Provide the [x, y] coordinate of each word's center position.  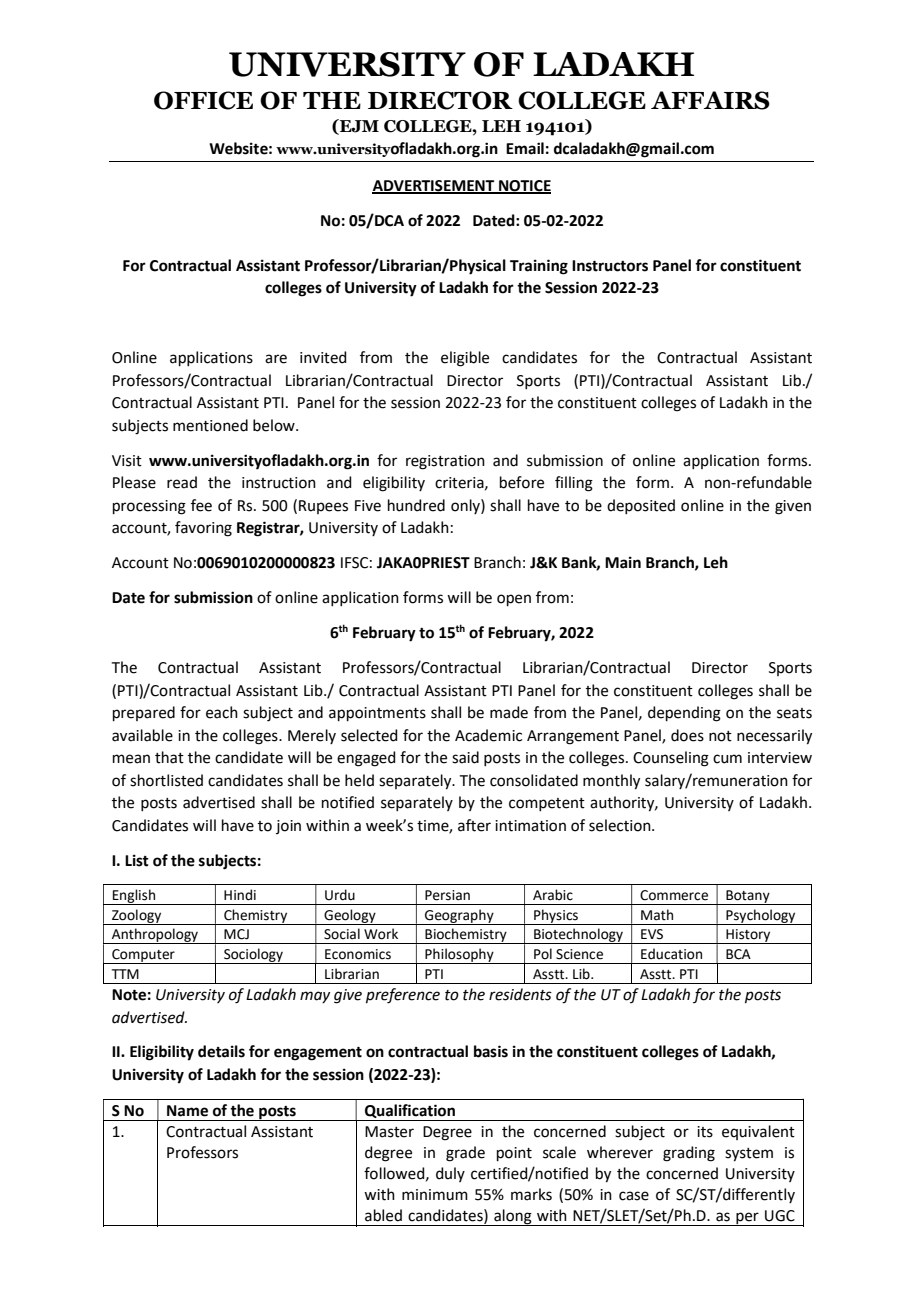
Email [525, 148]
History [748, 936]
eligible [465, 359]
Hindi [240, 895]
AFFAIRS [710, 100]
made [509, 712]
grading [689, 1154]
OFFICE [203, 100]
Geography [459, 917]
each [222, 712]
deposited [641, 506]
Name [187, 1111]
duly [450, 1174]
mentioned [210, 425]
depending [684, 714]
